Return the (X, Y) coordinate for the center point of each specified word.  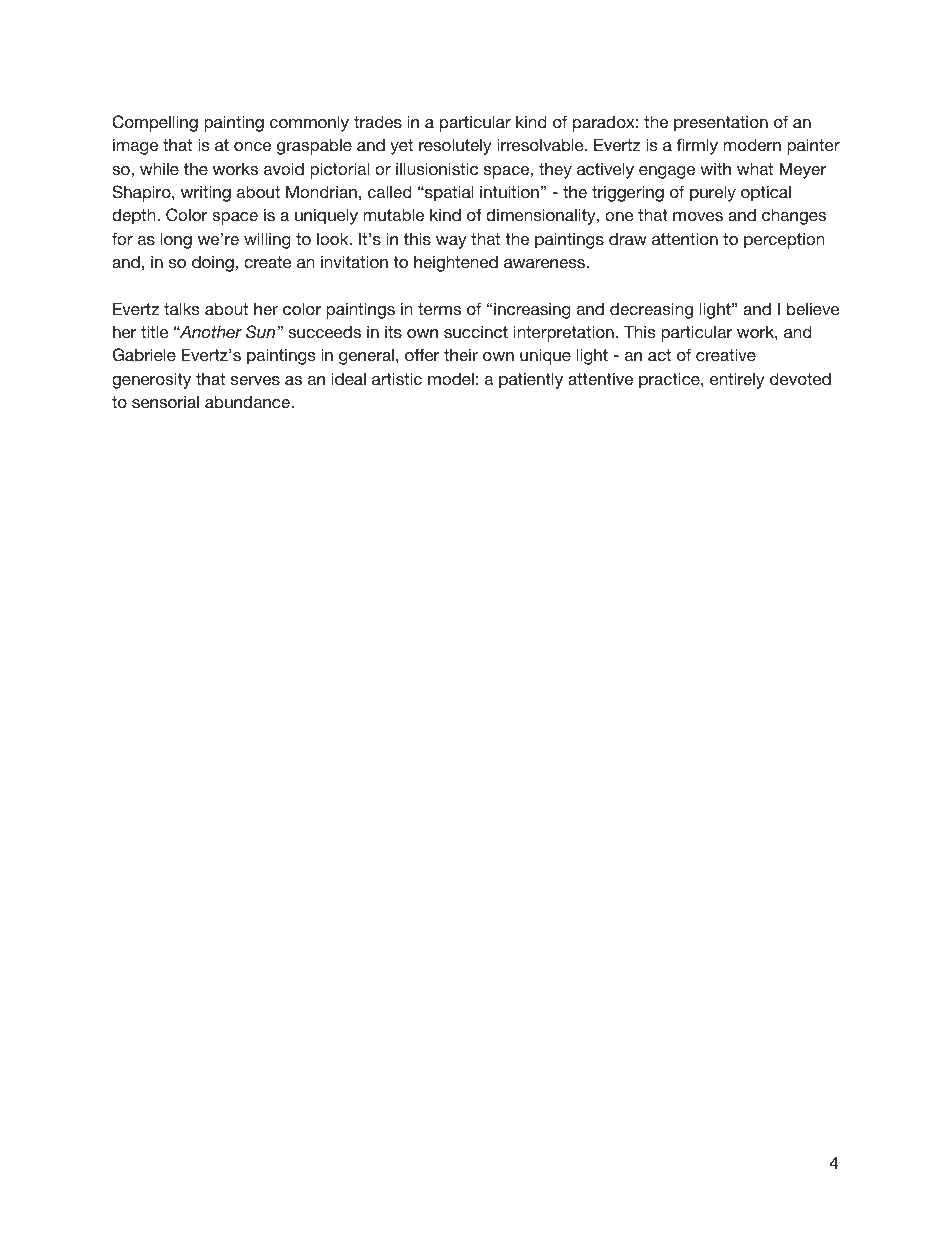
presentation (721, 123)
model (451, 379)
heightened (456, 263)
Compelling (155, 123)
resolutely (455, 146)
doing (213, 263)
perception (784, 240)
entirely (737, 380)
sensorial (165, 401)
